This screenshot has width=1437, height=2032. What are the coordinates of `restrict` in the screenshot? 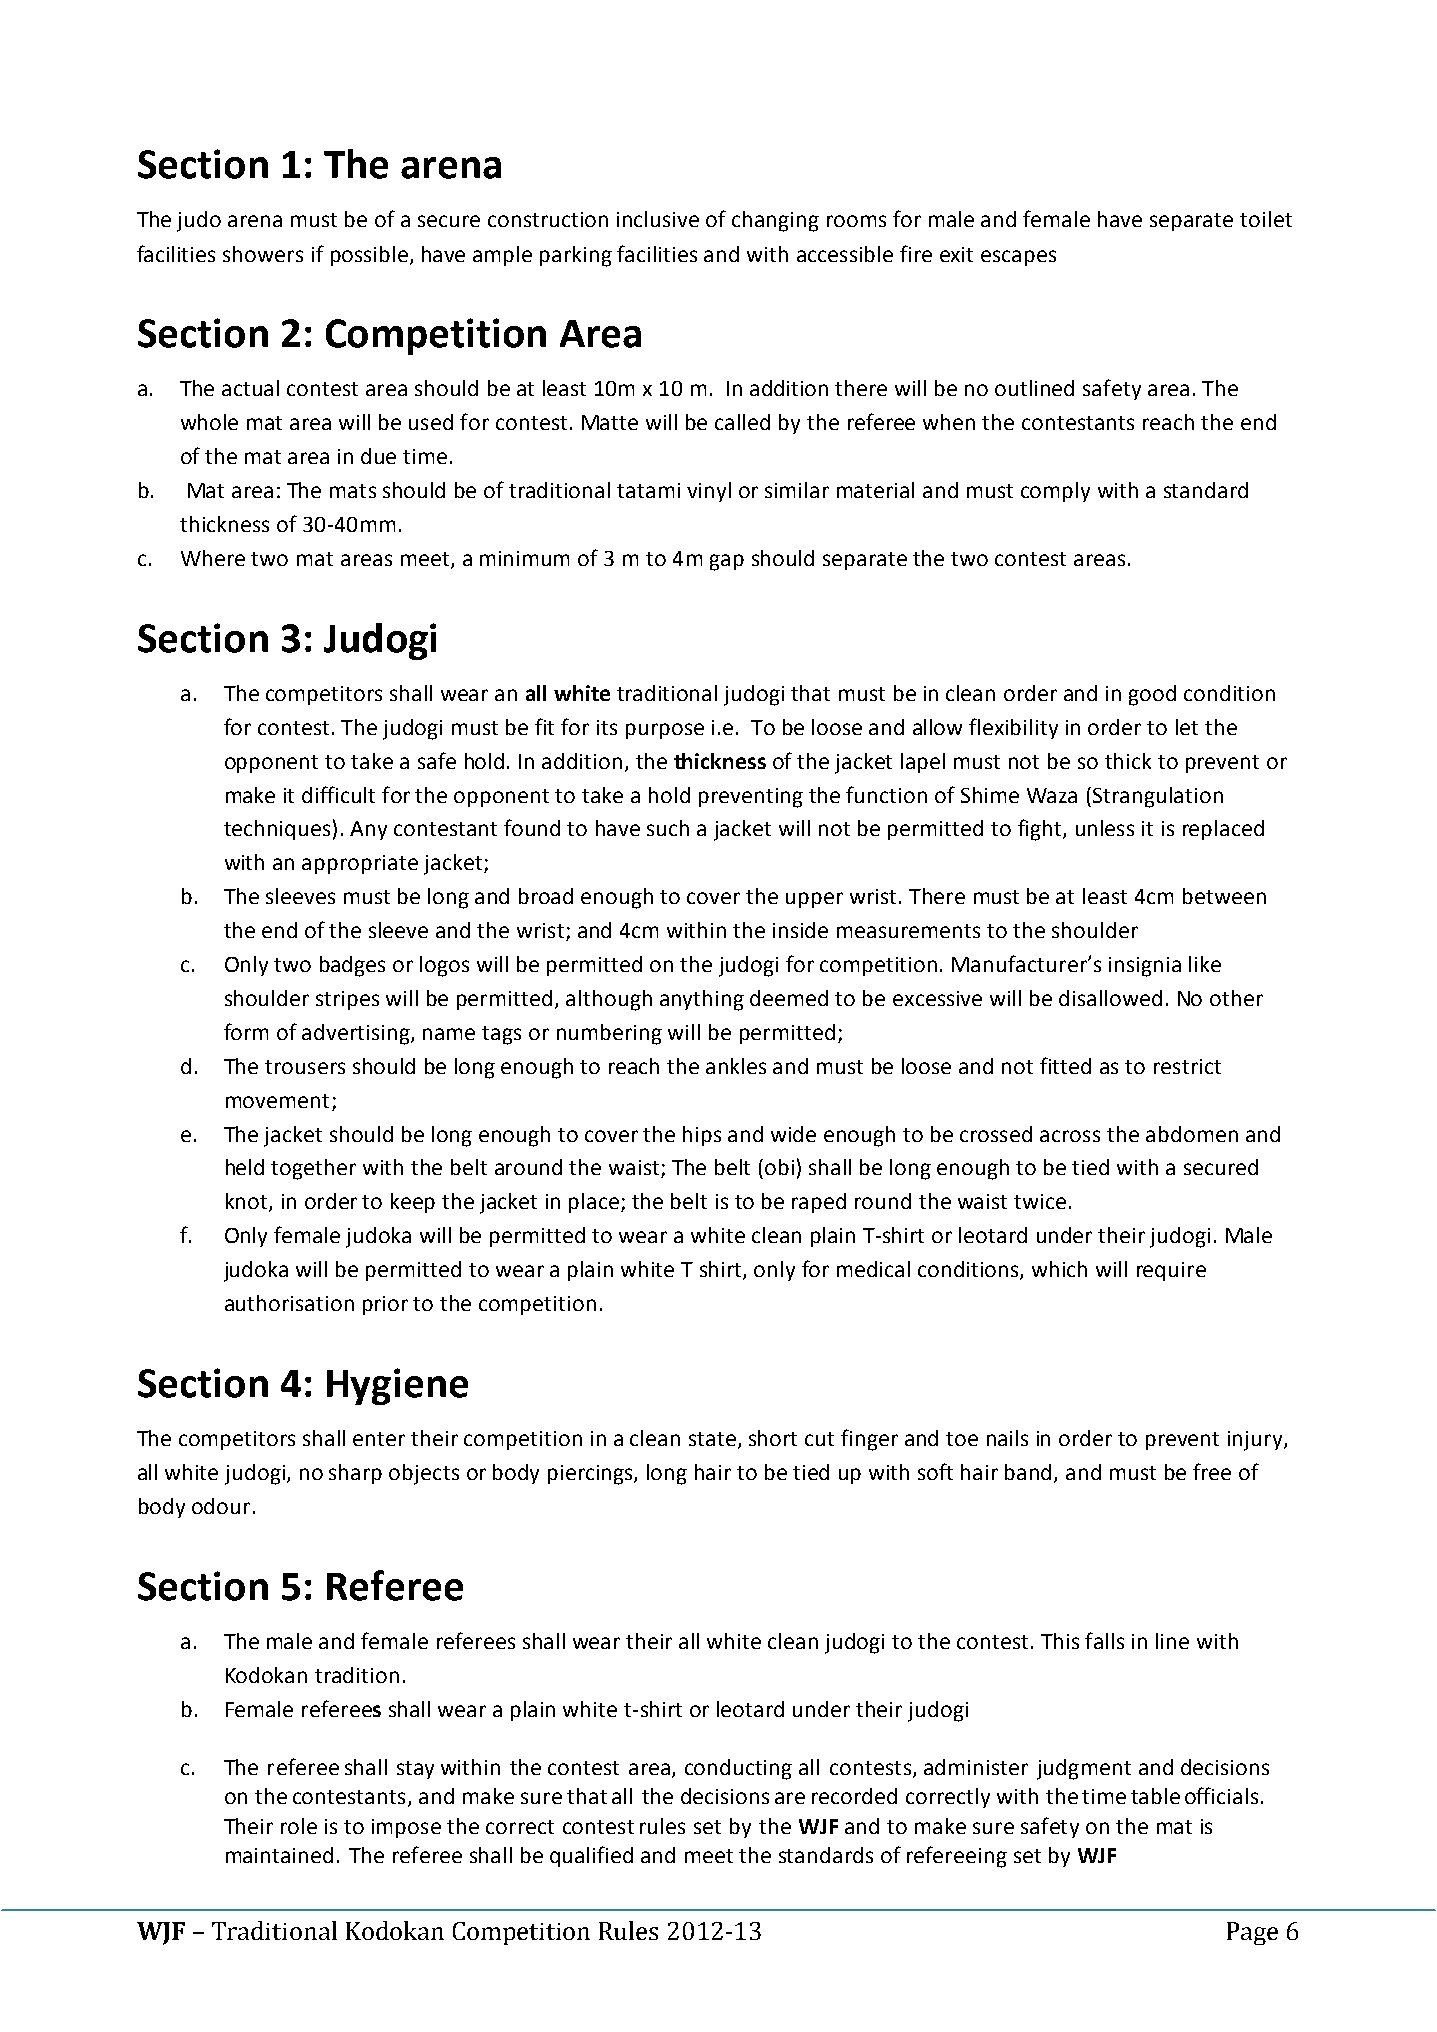 It's located at (1187, 1066).
